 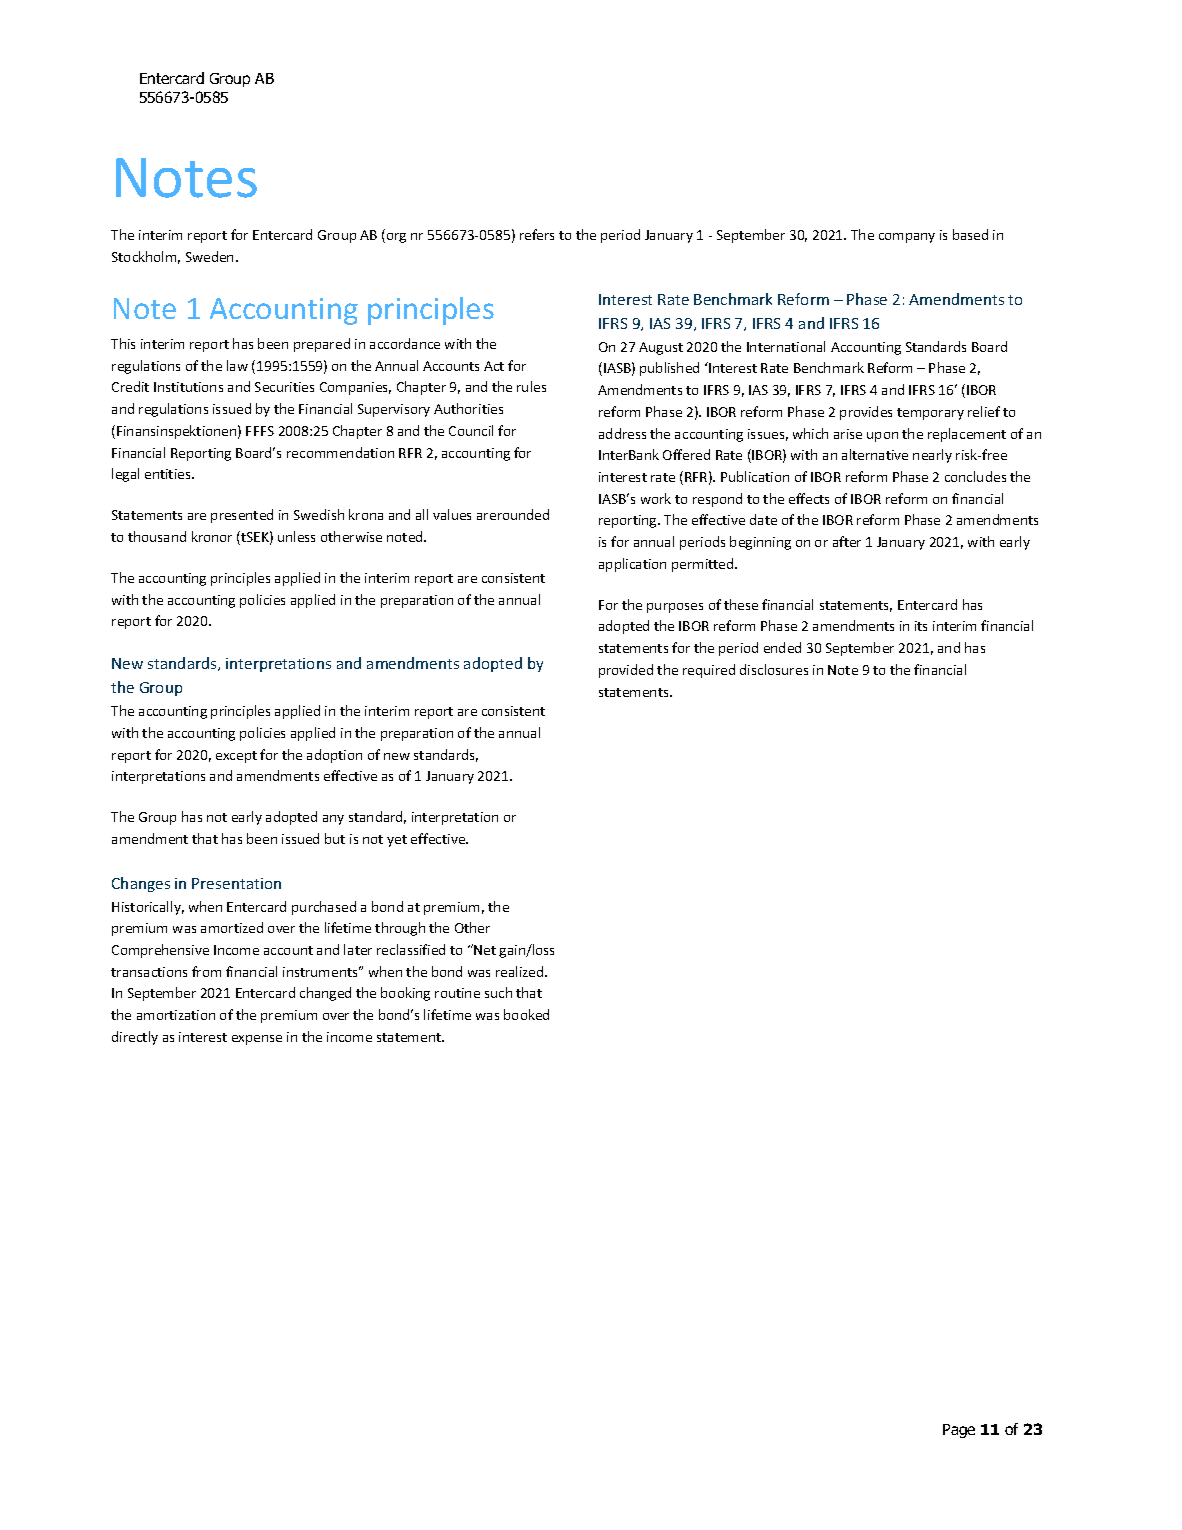 What do you see at coordinates (521, 971) in the screenshot?
I see `realized` at bounding box center [521, 971].
